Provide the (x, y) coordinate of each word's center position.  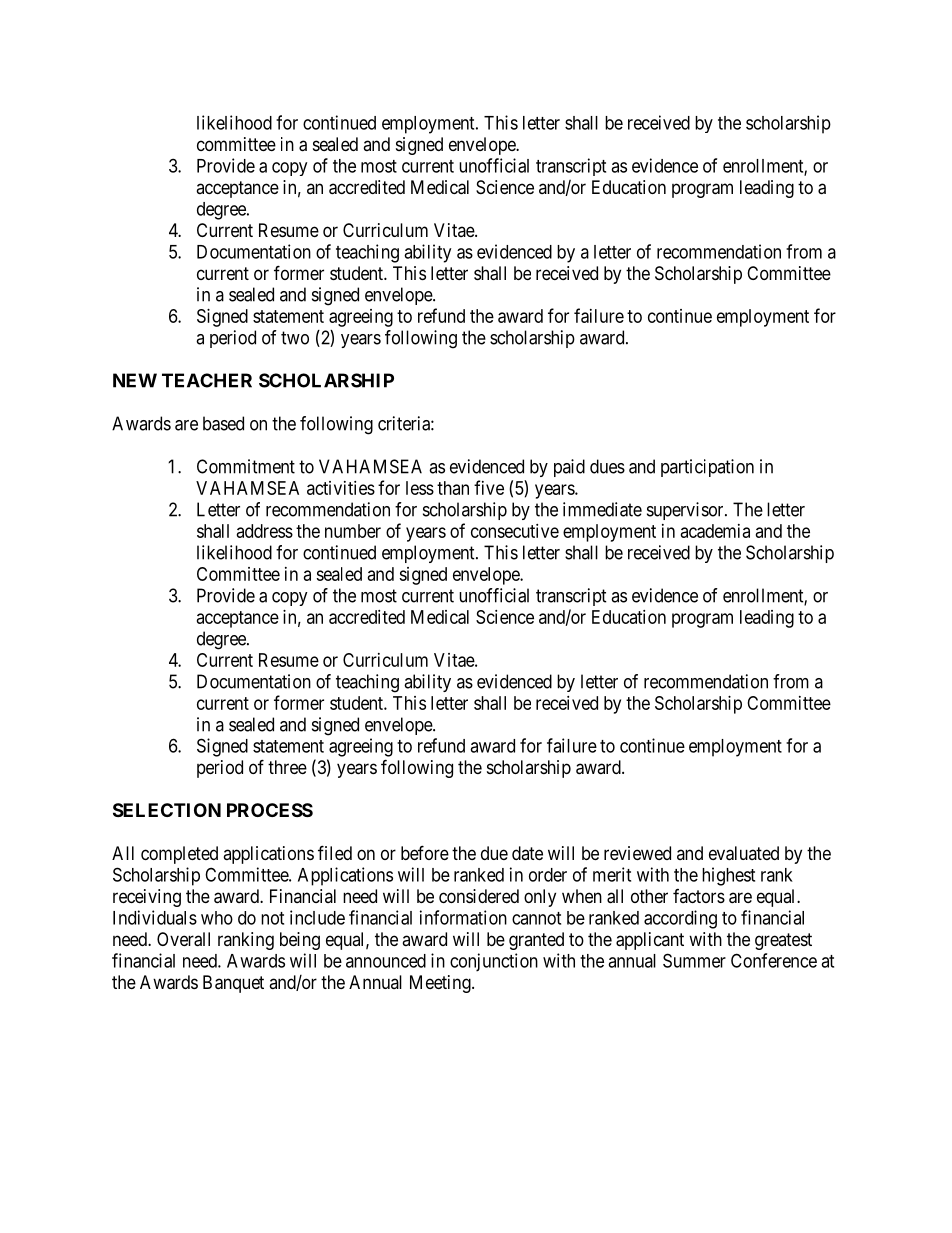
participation (707, 468)
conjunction (494, 962)
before (425, 852)
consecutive (515, 531)
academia (715, 531)
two (295, 338)
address (265, 531)
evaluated (744, 853)
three (287, 767)
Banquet (233, 984)
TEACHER (207, 380)
